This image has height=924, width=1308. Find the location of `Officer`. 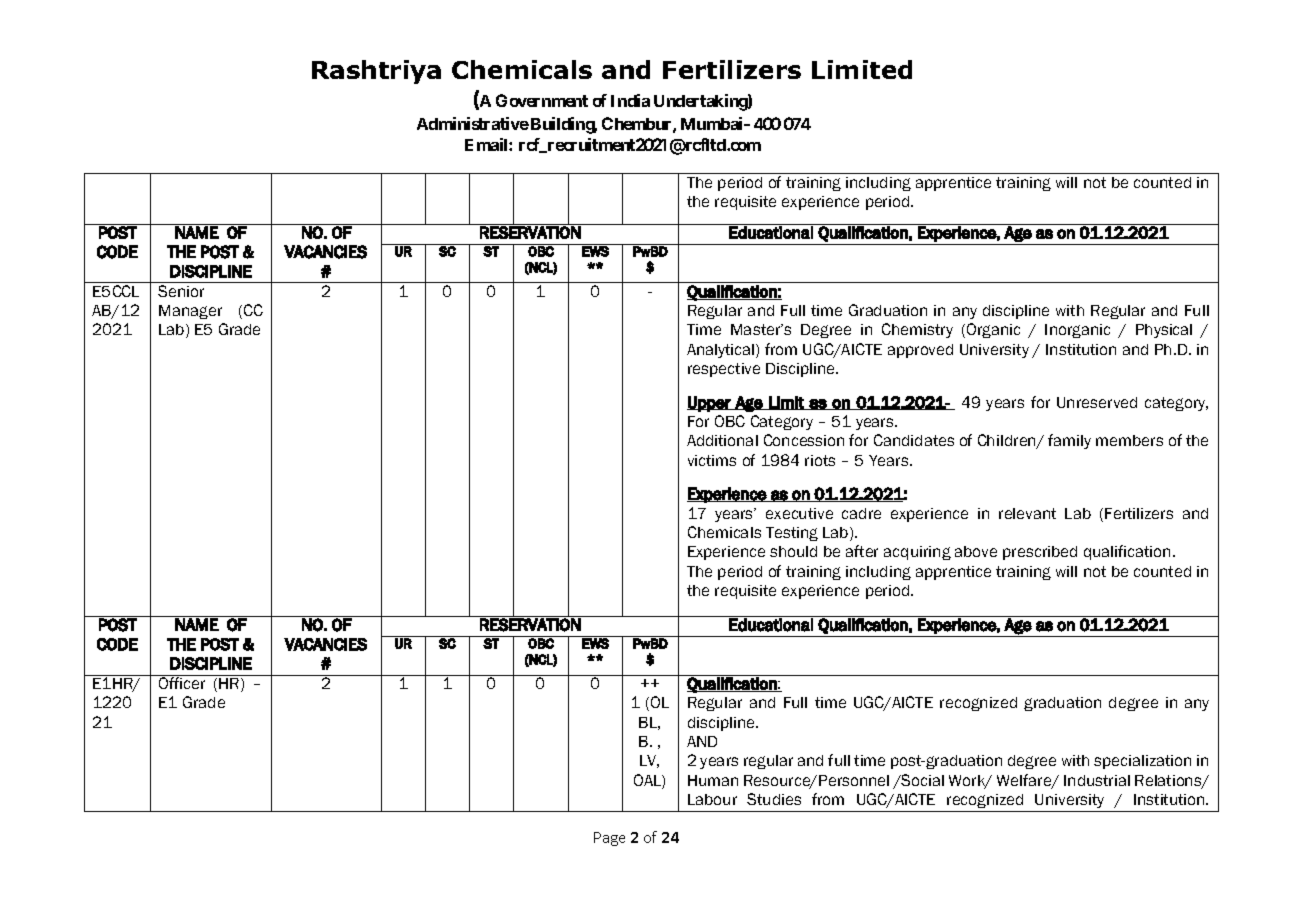

Officer is located at coordinates (182, 682).
